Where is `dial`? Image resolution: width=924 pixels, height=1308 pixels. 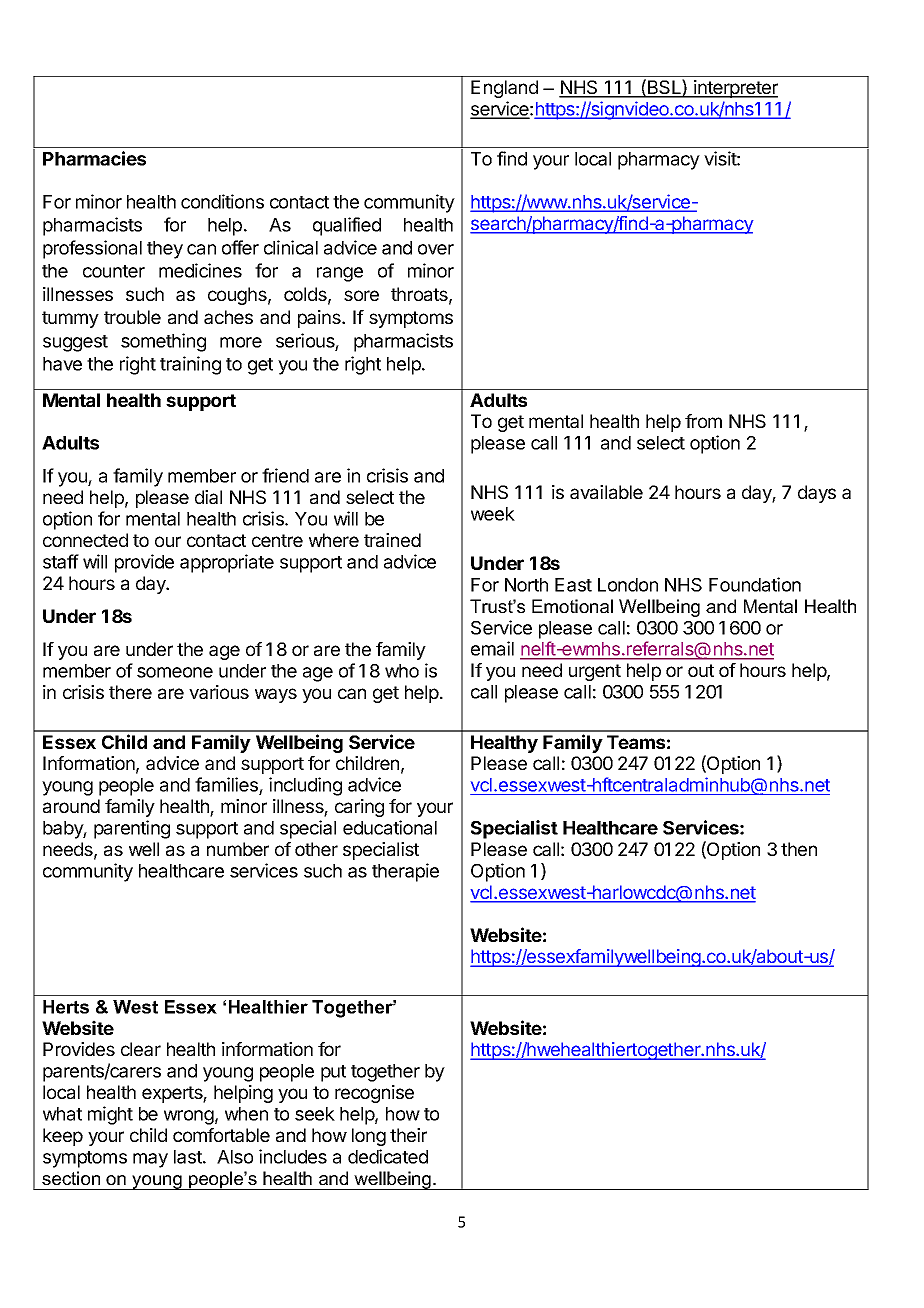
dial is located at coordinates (208, 497).
